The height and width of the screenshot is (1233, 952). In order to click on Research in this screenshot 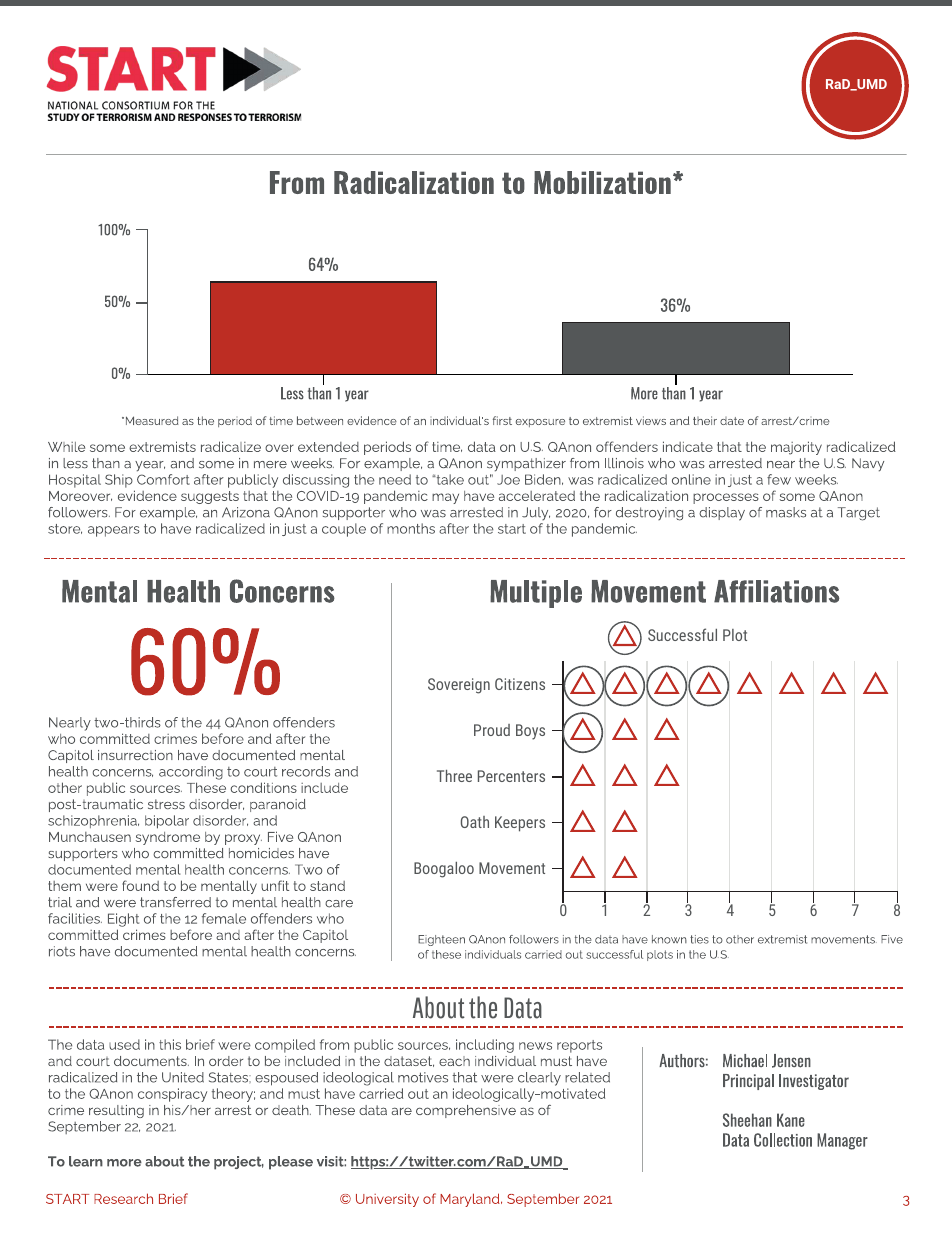, I will do `click(123, 1198)`.
